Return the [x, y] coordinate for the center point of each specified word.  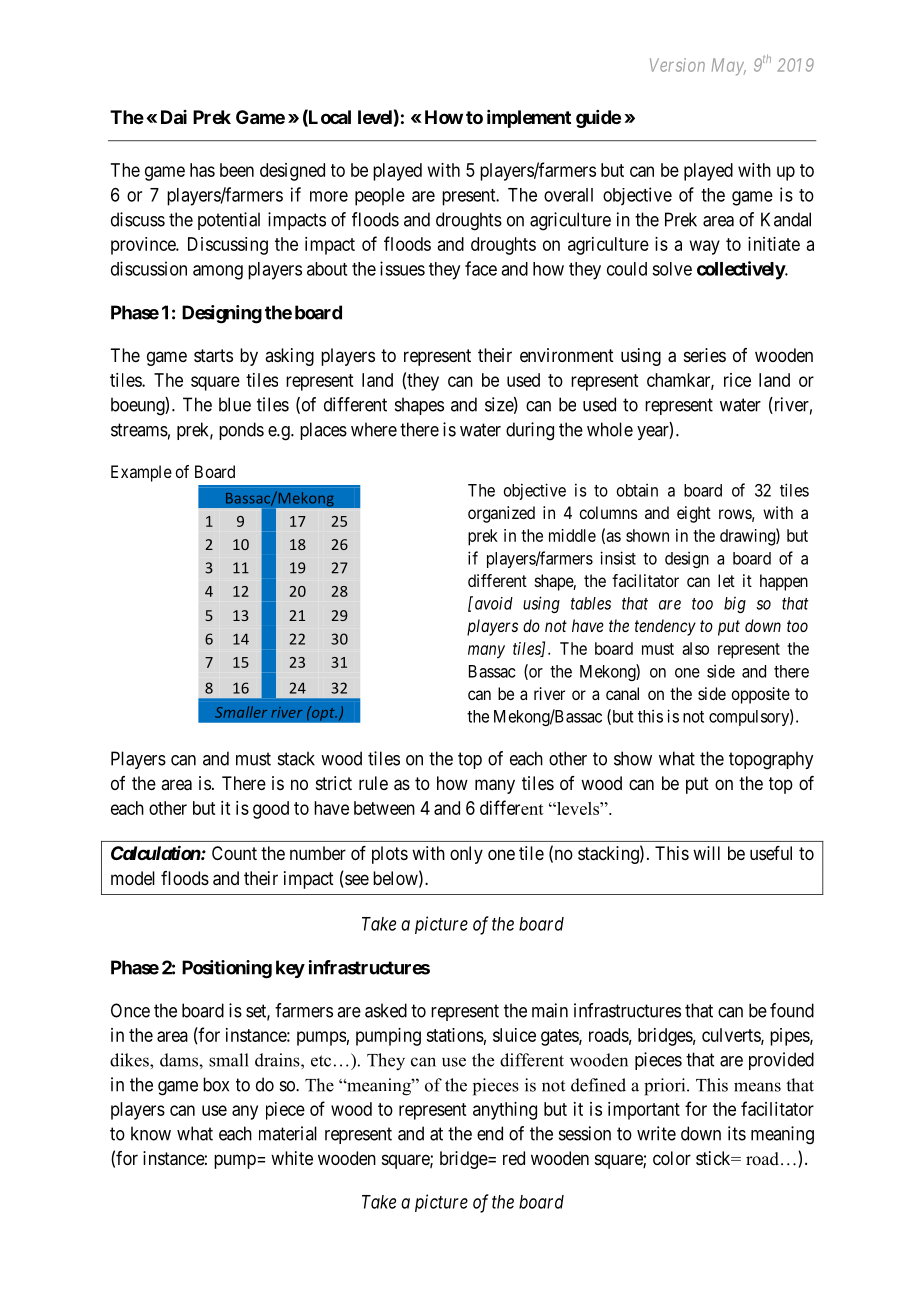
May [729, 67]
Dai [174, 117]
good [271, 810]
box [216, 1084]
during [530, 431]
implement [529, 119]
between [384, 808]
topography [771, 760]
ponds [241, 431]
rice [737, 380]
